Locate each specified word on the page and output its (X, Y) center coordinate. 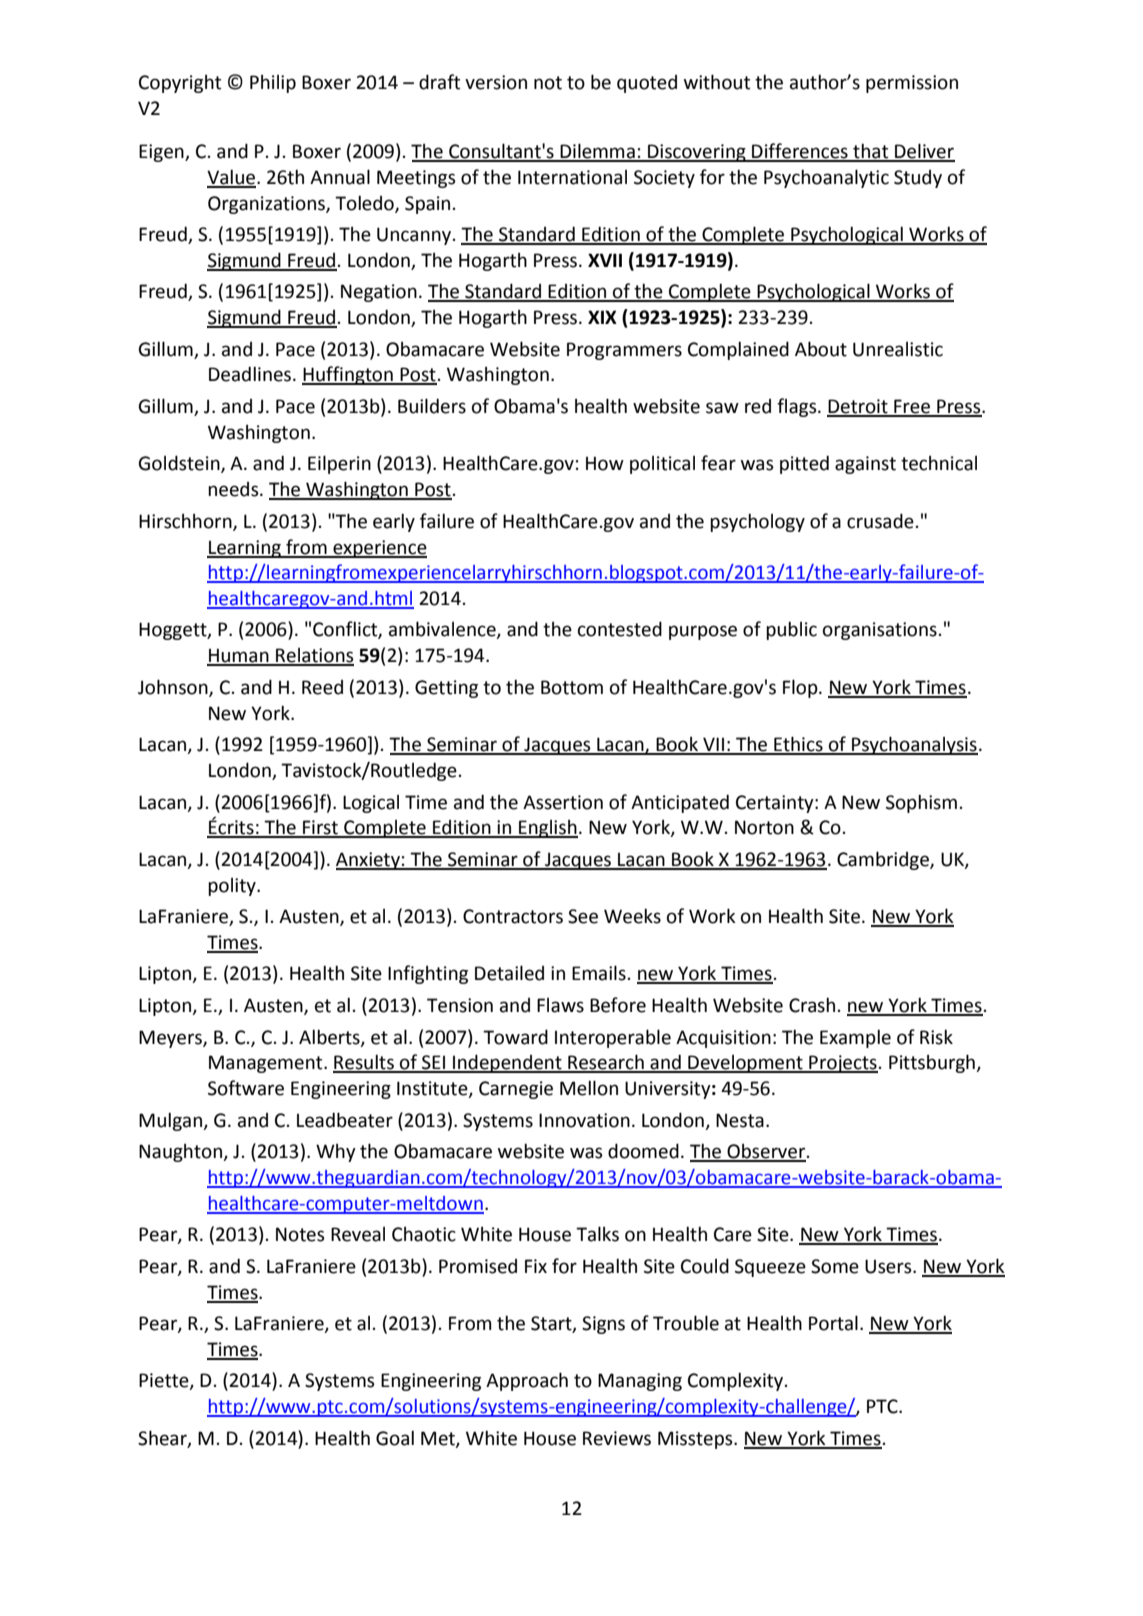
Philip (273, 84)
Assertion (563, 802)
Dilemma (597, 152)
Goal (395, 1438)
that (871, 152)
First (320, 828)
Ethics (798, 745)
